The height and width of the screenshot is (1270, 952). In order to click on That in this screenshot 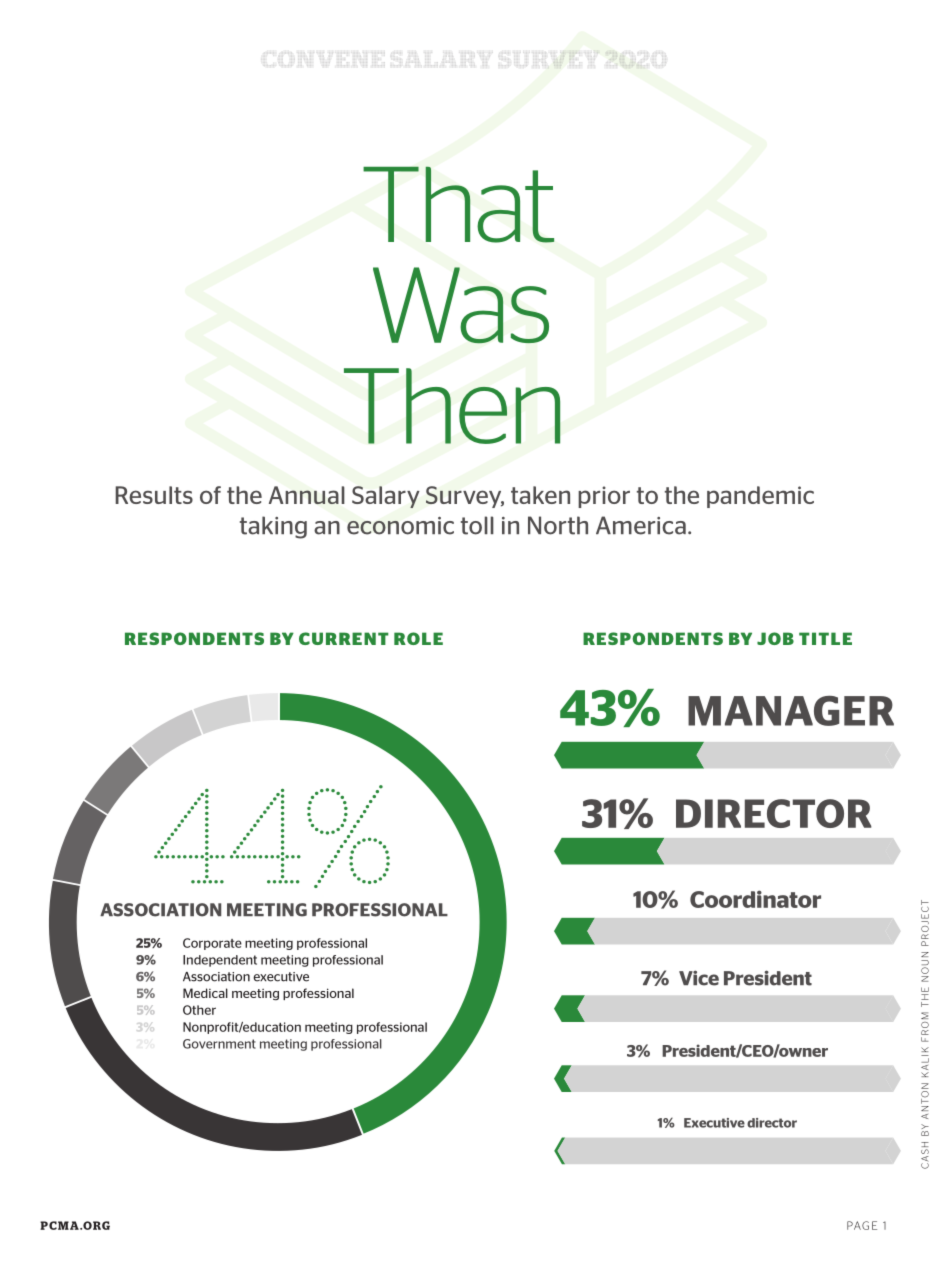, I will do `click(458, 204)`.
